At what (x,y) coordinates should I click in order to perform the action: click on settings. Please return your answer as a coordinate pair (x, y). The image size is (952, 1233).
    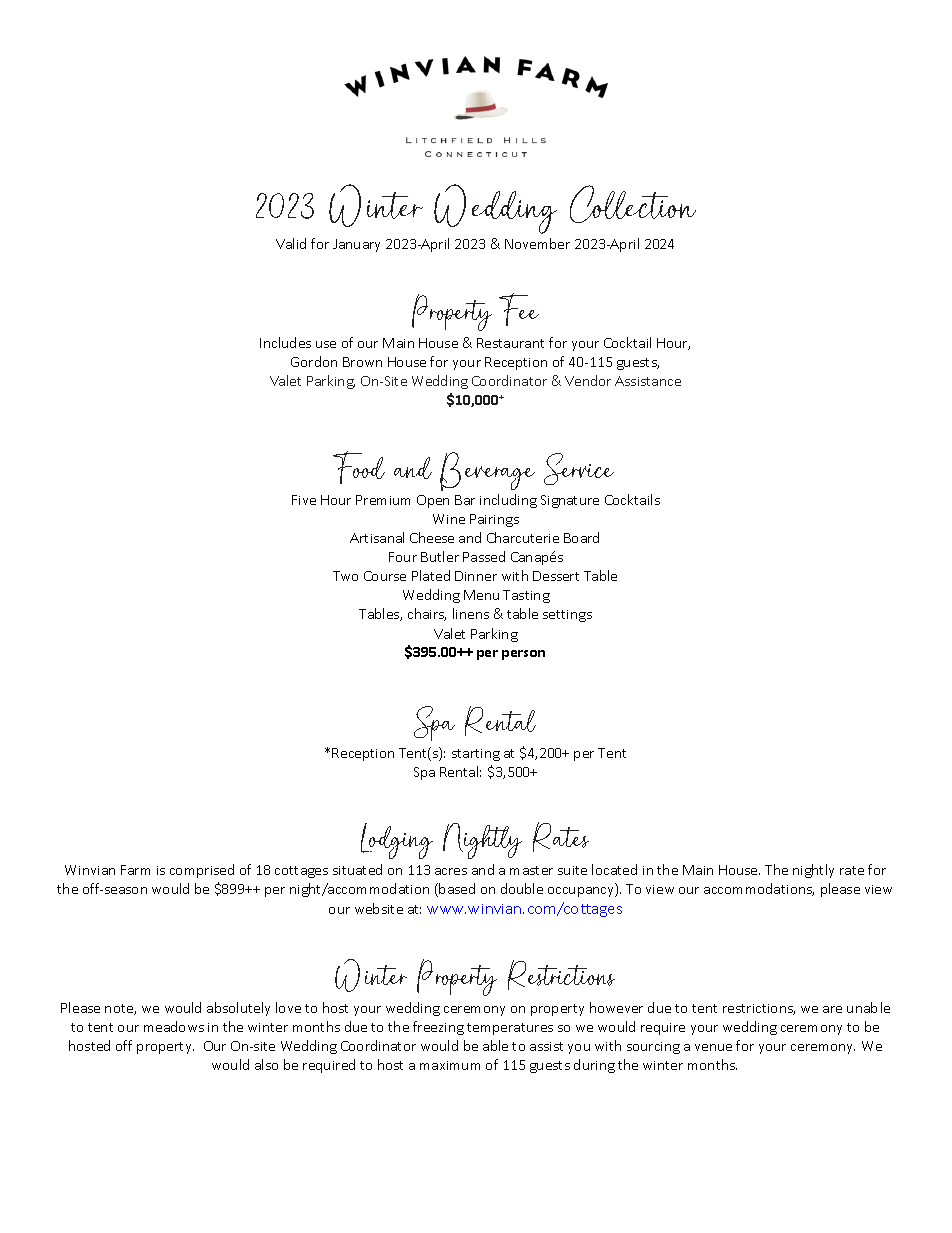
    Looking at the image, I should click on (567, 616).
